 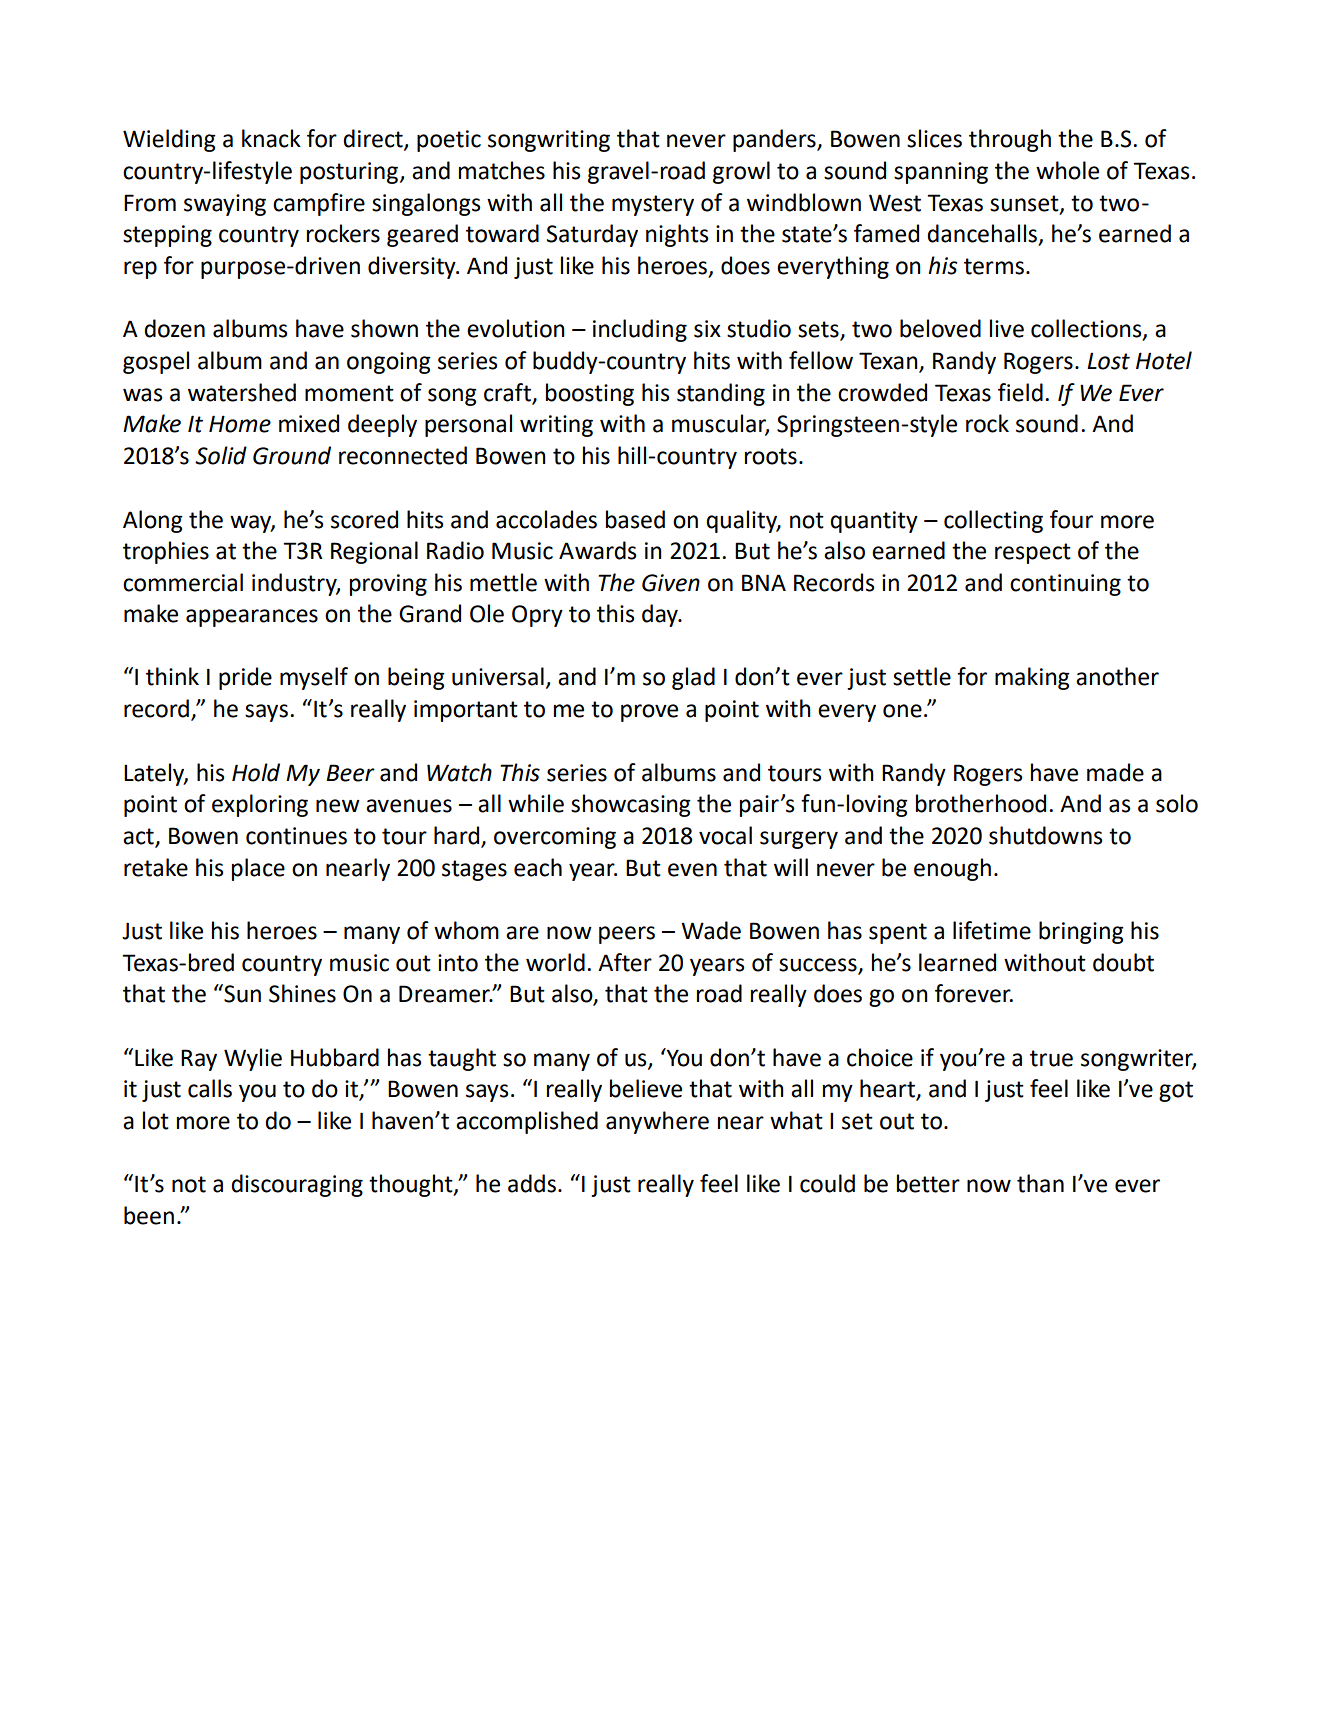 I want to click on four, so click(x=1071, y=519).
